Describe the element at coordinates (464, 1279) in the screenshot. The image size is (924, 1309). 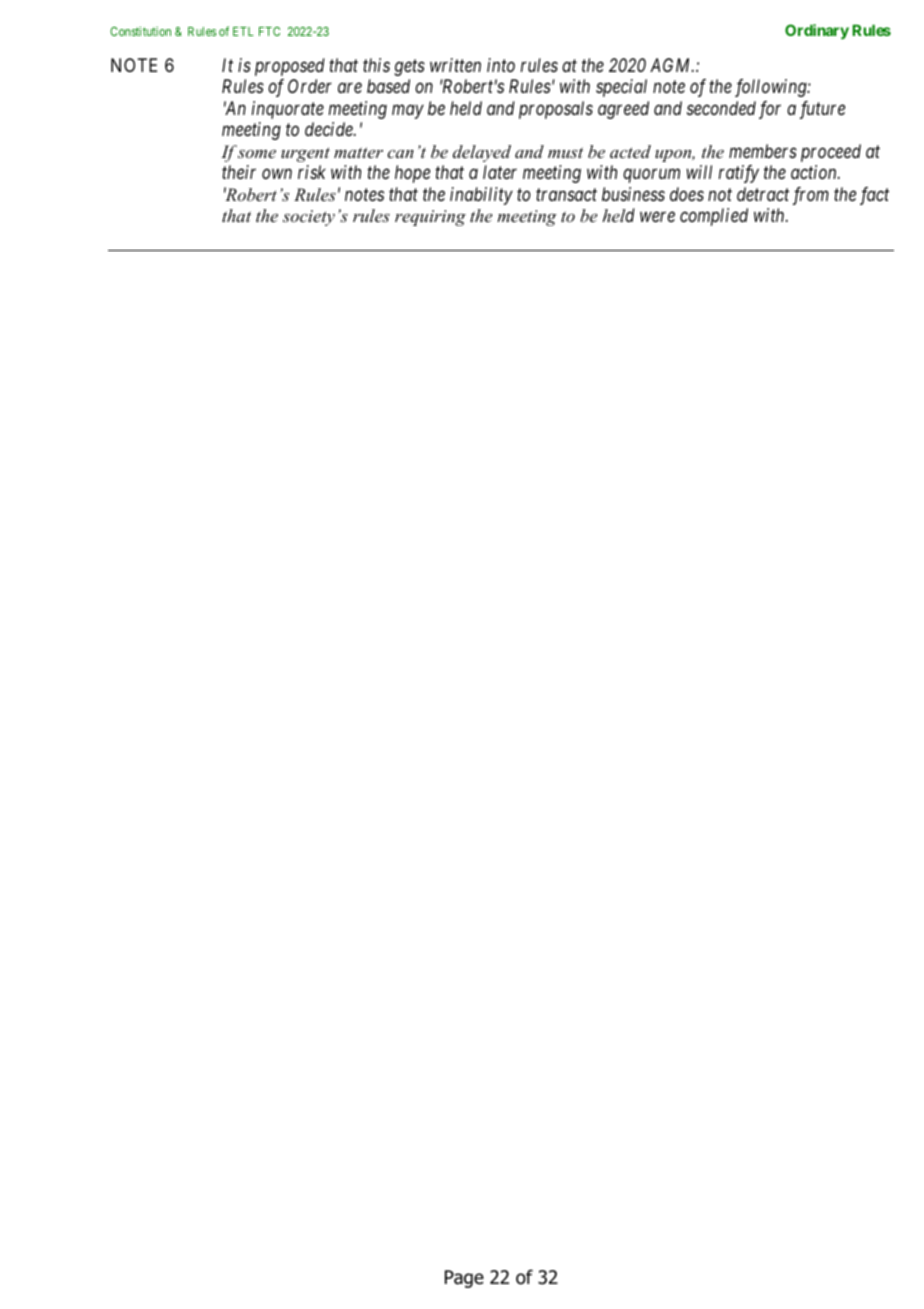
I see `Page` at that location.
